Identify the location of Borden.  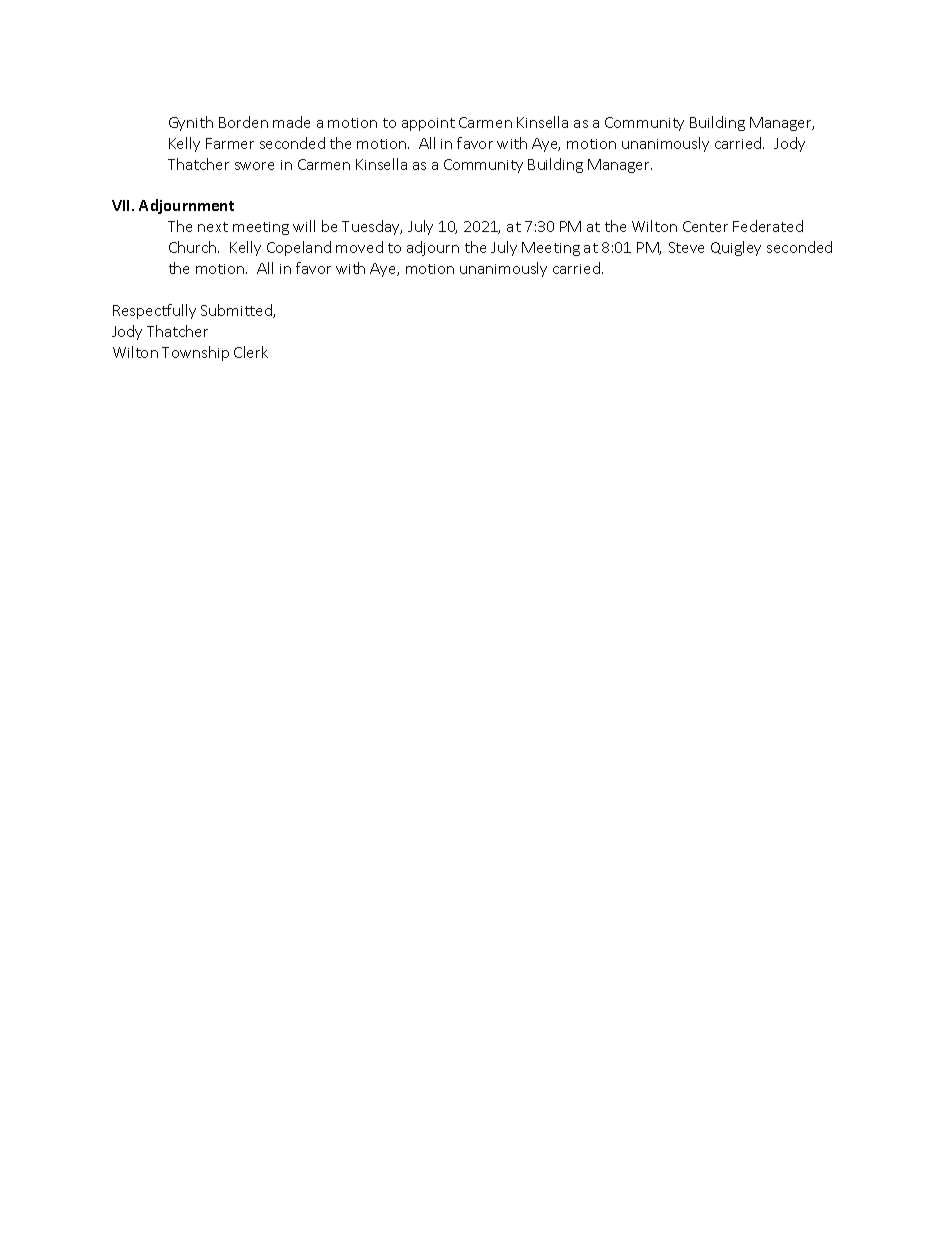
(243, 122).
